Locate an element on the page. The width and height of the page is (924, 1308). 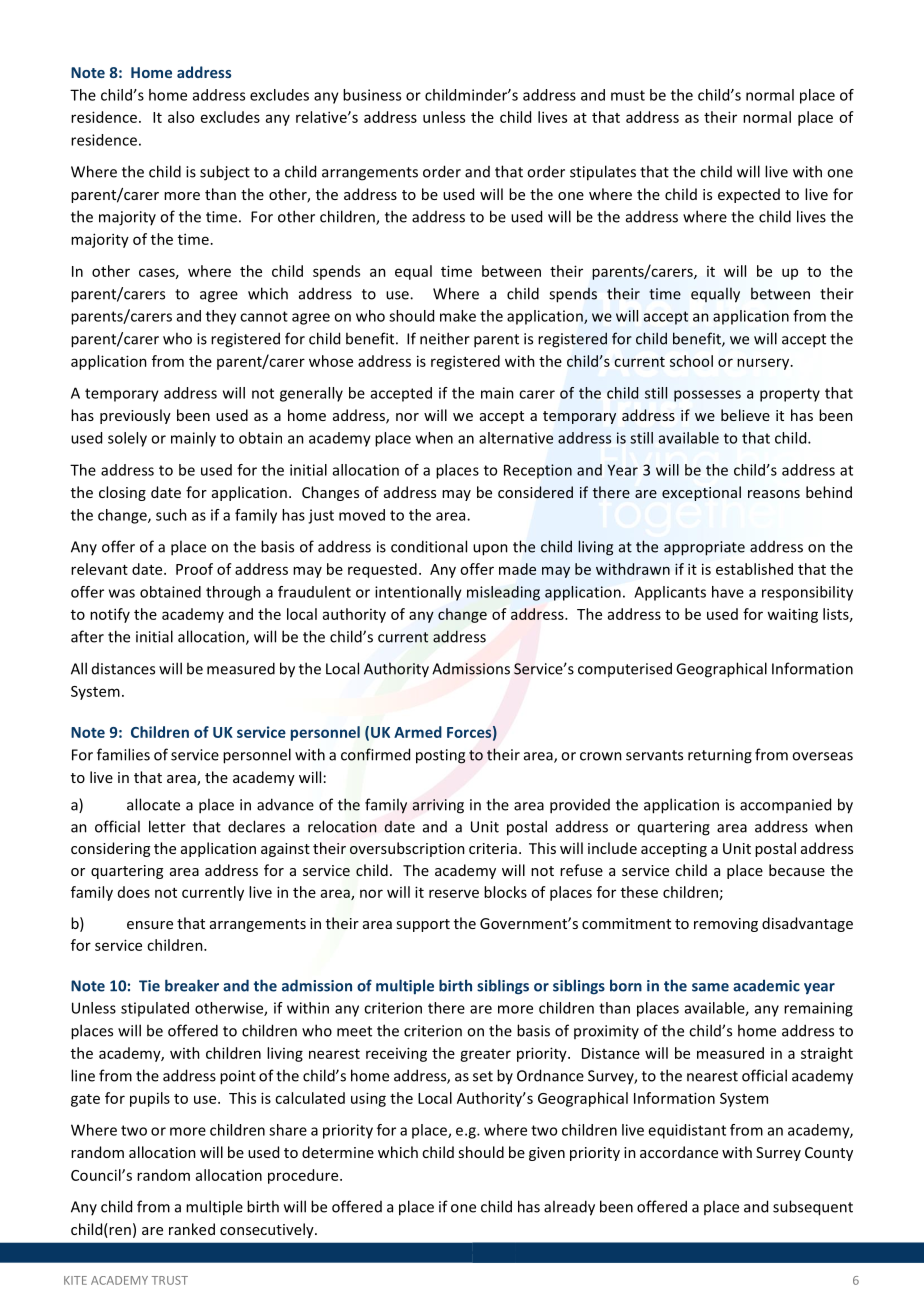
families is located at coordinates (123, 754).
